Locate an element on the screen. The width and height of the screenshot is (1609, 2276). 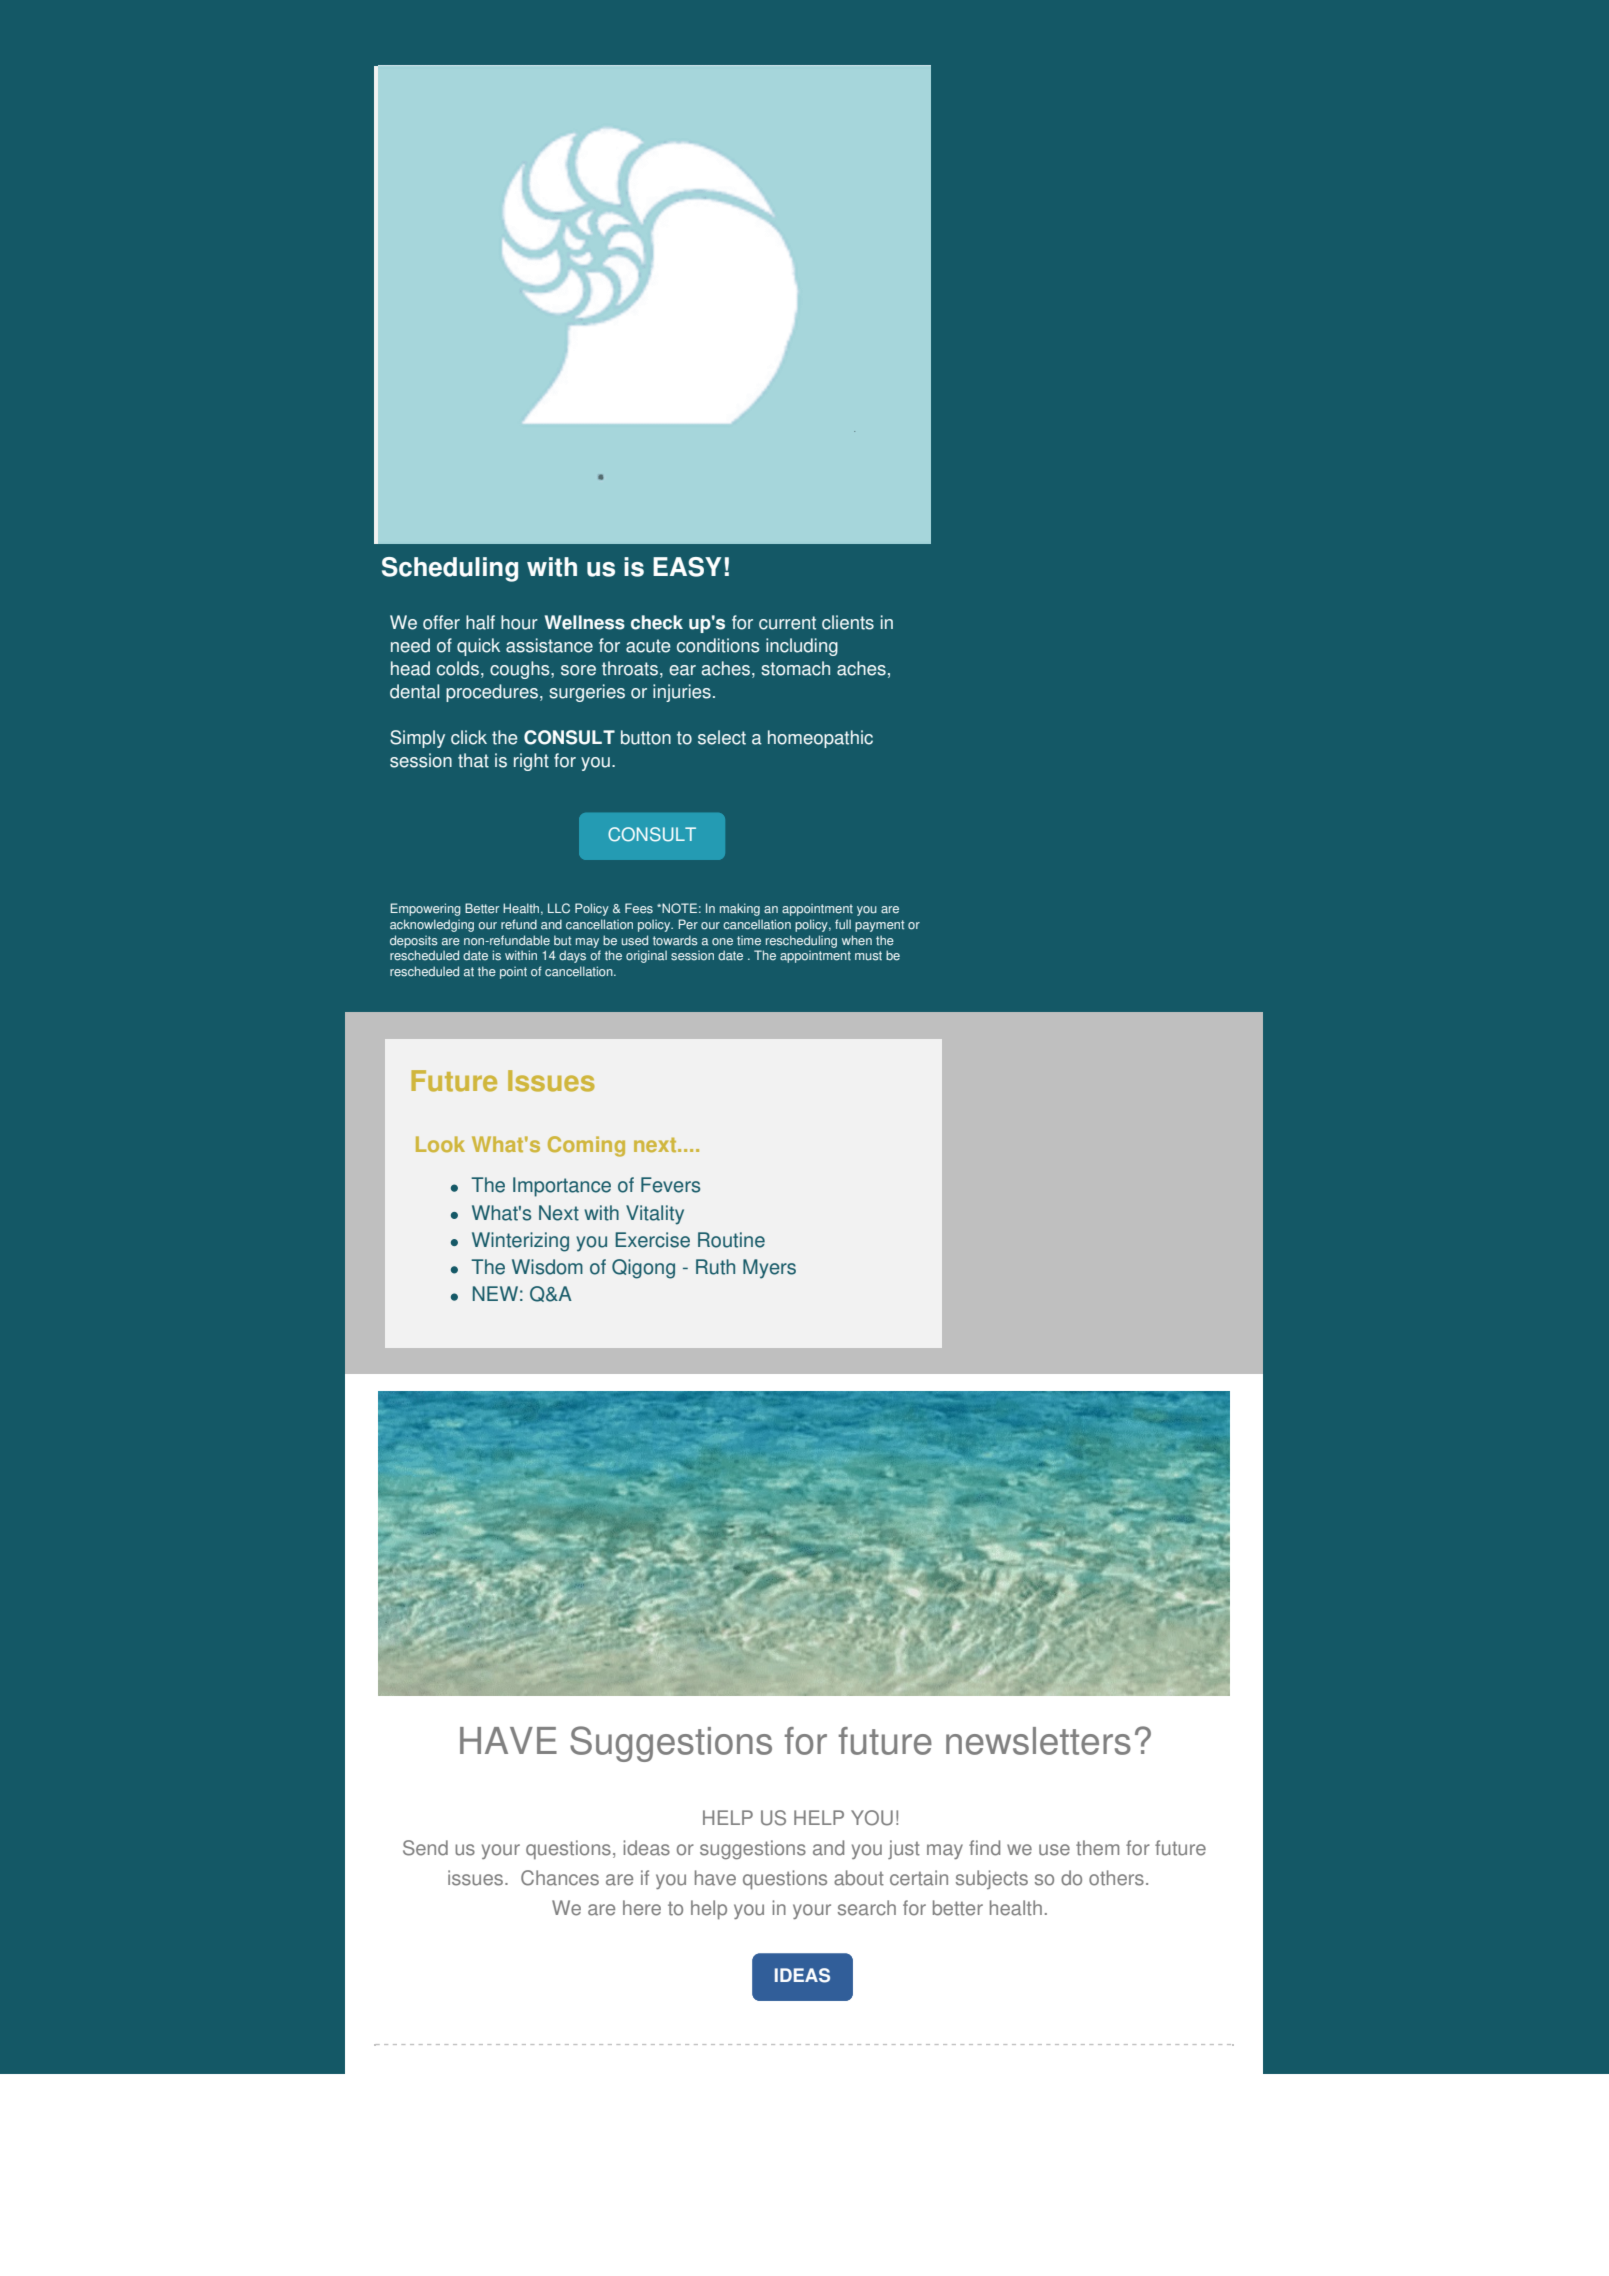
newsletters is located at coordinates (1038, 1741).
